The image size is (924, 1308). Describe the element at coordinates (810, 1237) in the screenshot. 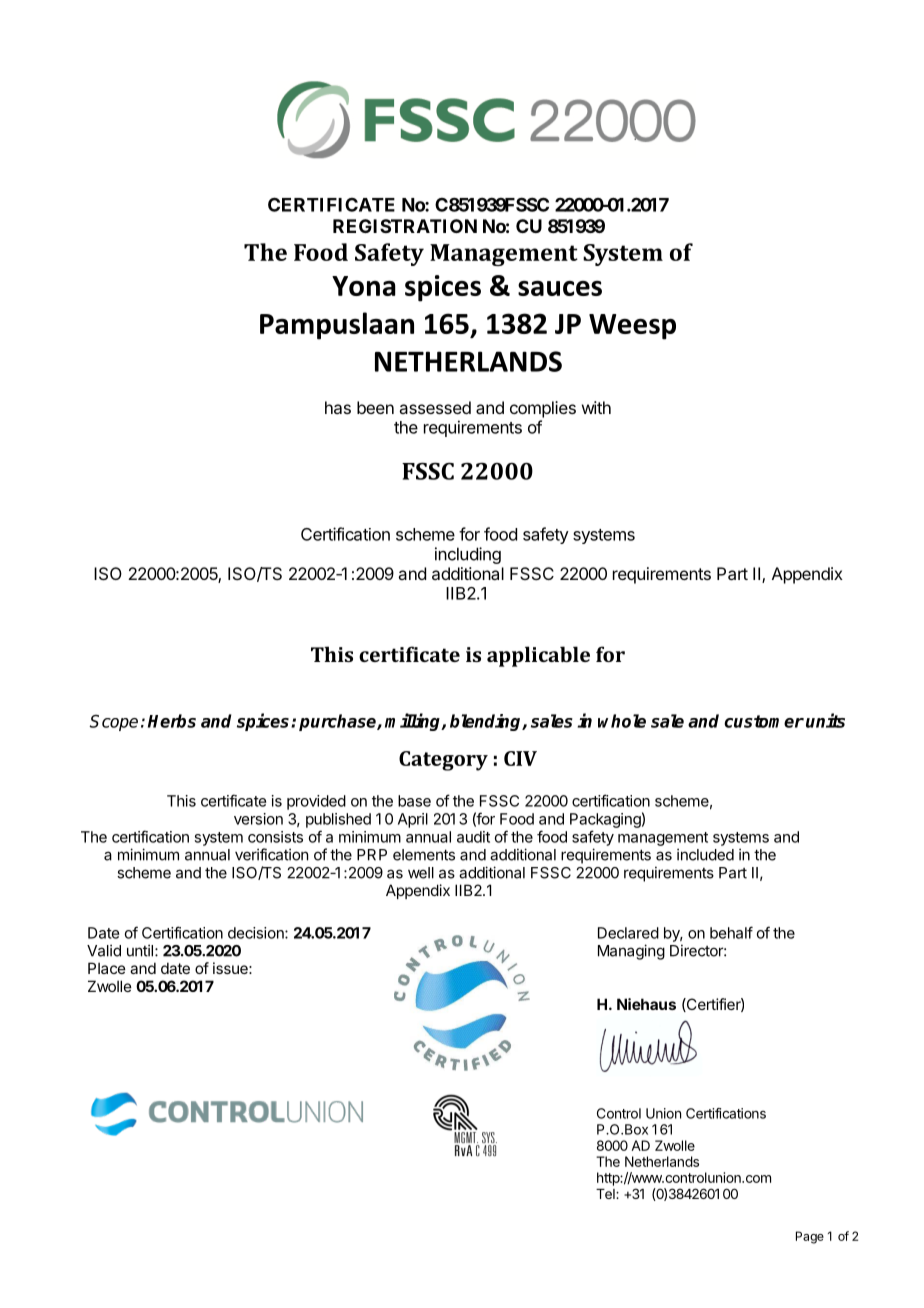

I see `Page` at that location.
